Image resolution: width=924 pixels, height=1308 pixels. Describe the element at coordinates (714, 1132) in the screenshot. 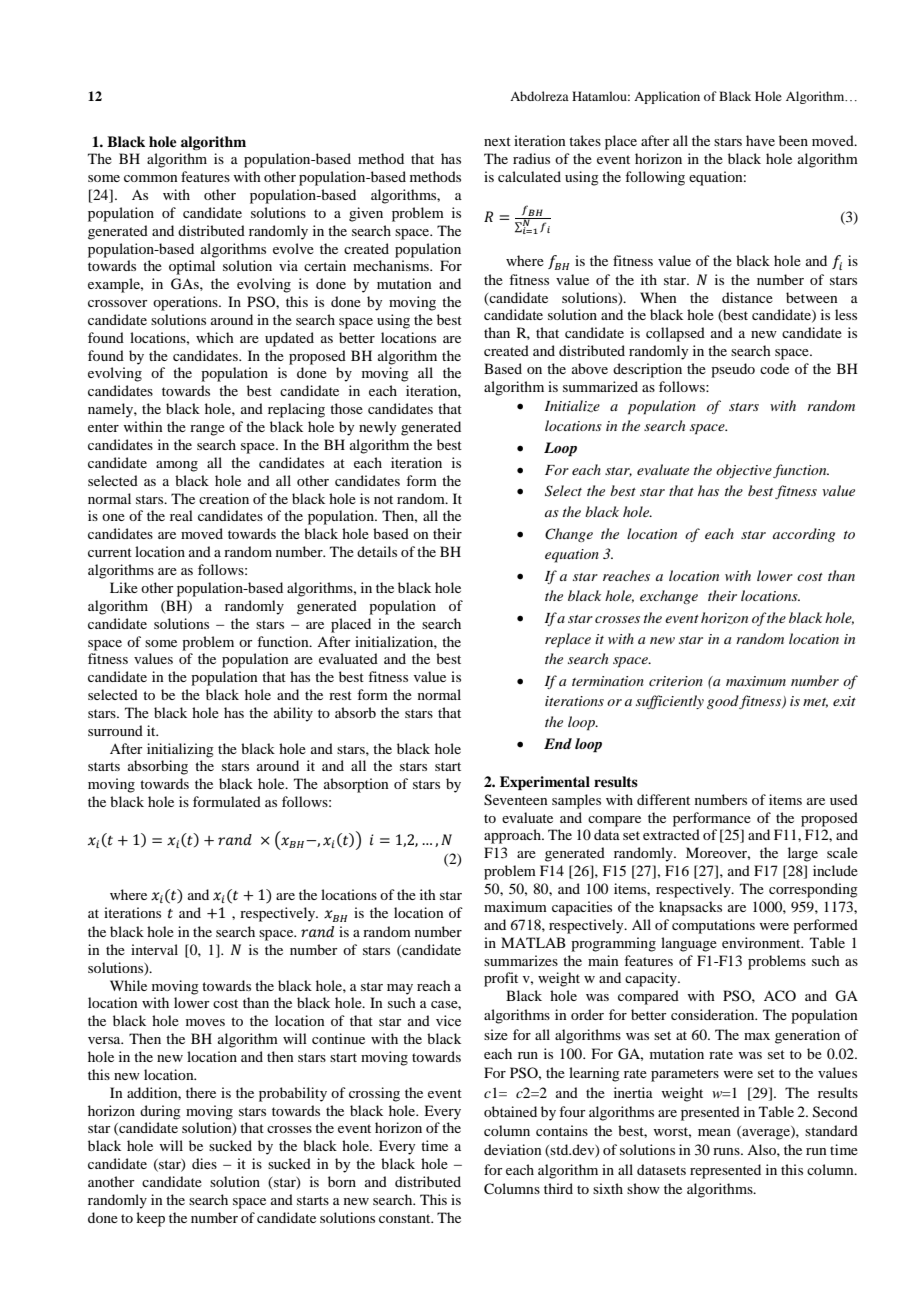

I see `mean` at that location.
